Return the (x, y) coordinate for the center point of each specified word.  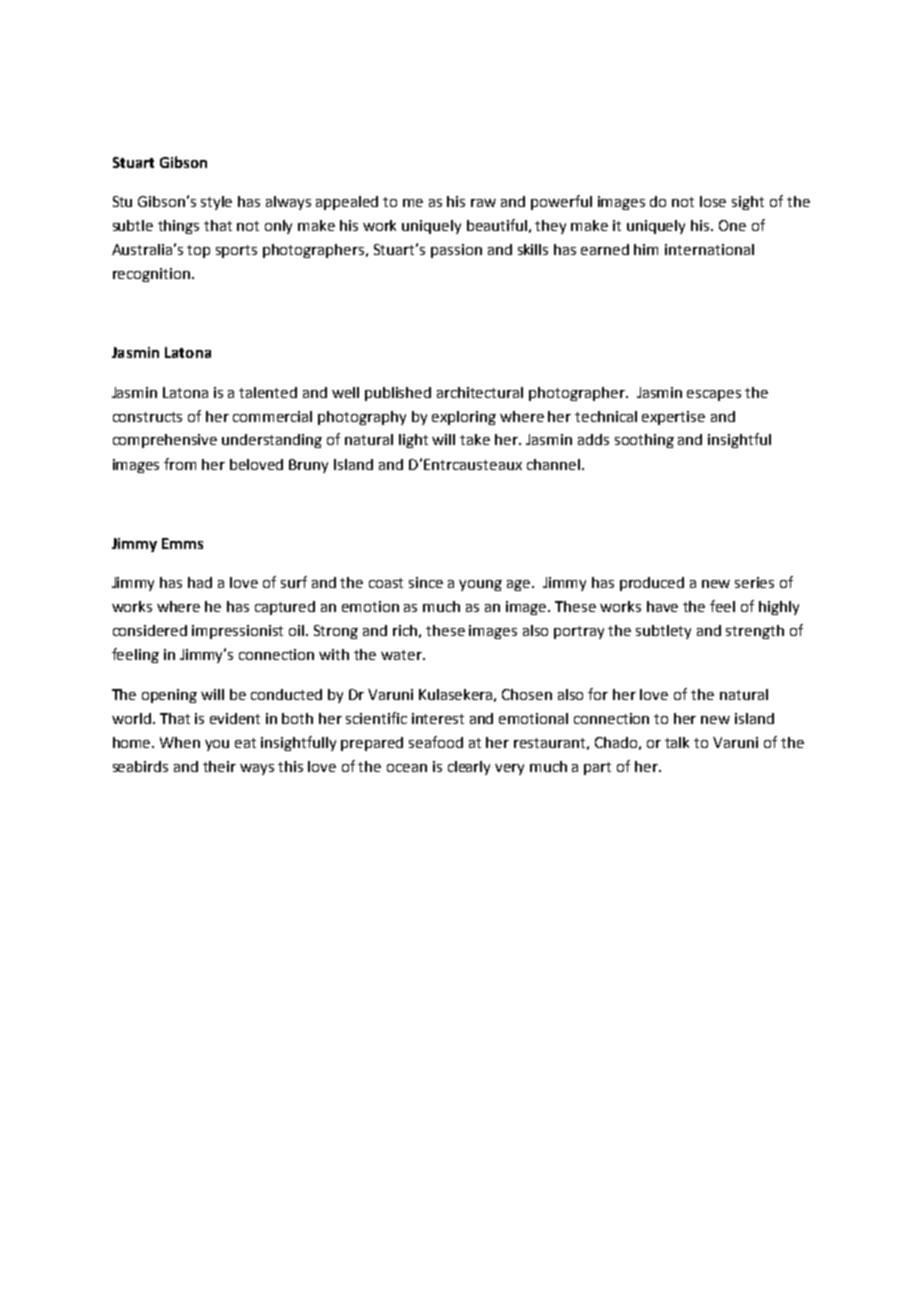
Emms (182, 543)
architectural (480, 392)
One (732, 225)
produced (652, 584)
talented (268, 392)
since (426, 582)
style (216, 203)
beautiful (497, 225)
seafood (436, 742)
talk (677, 742)
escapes (714, 395)
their (219, 766)
